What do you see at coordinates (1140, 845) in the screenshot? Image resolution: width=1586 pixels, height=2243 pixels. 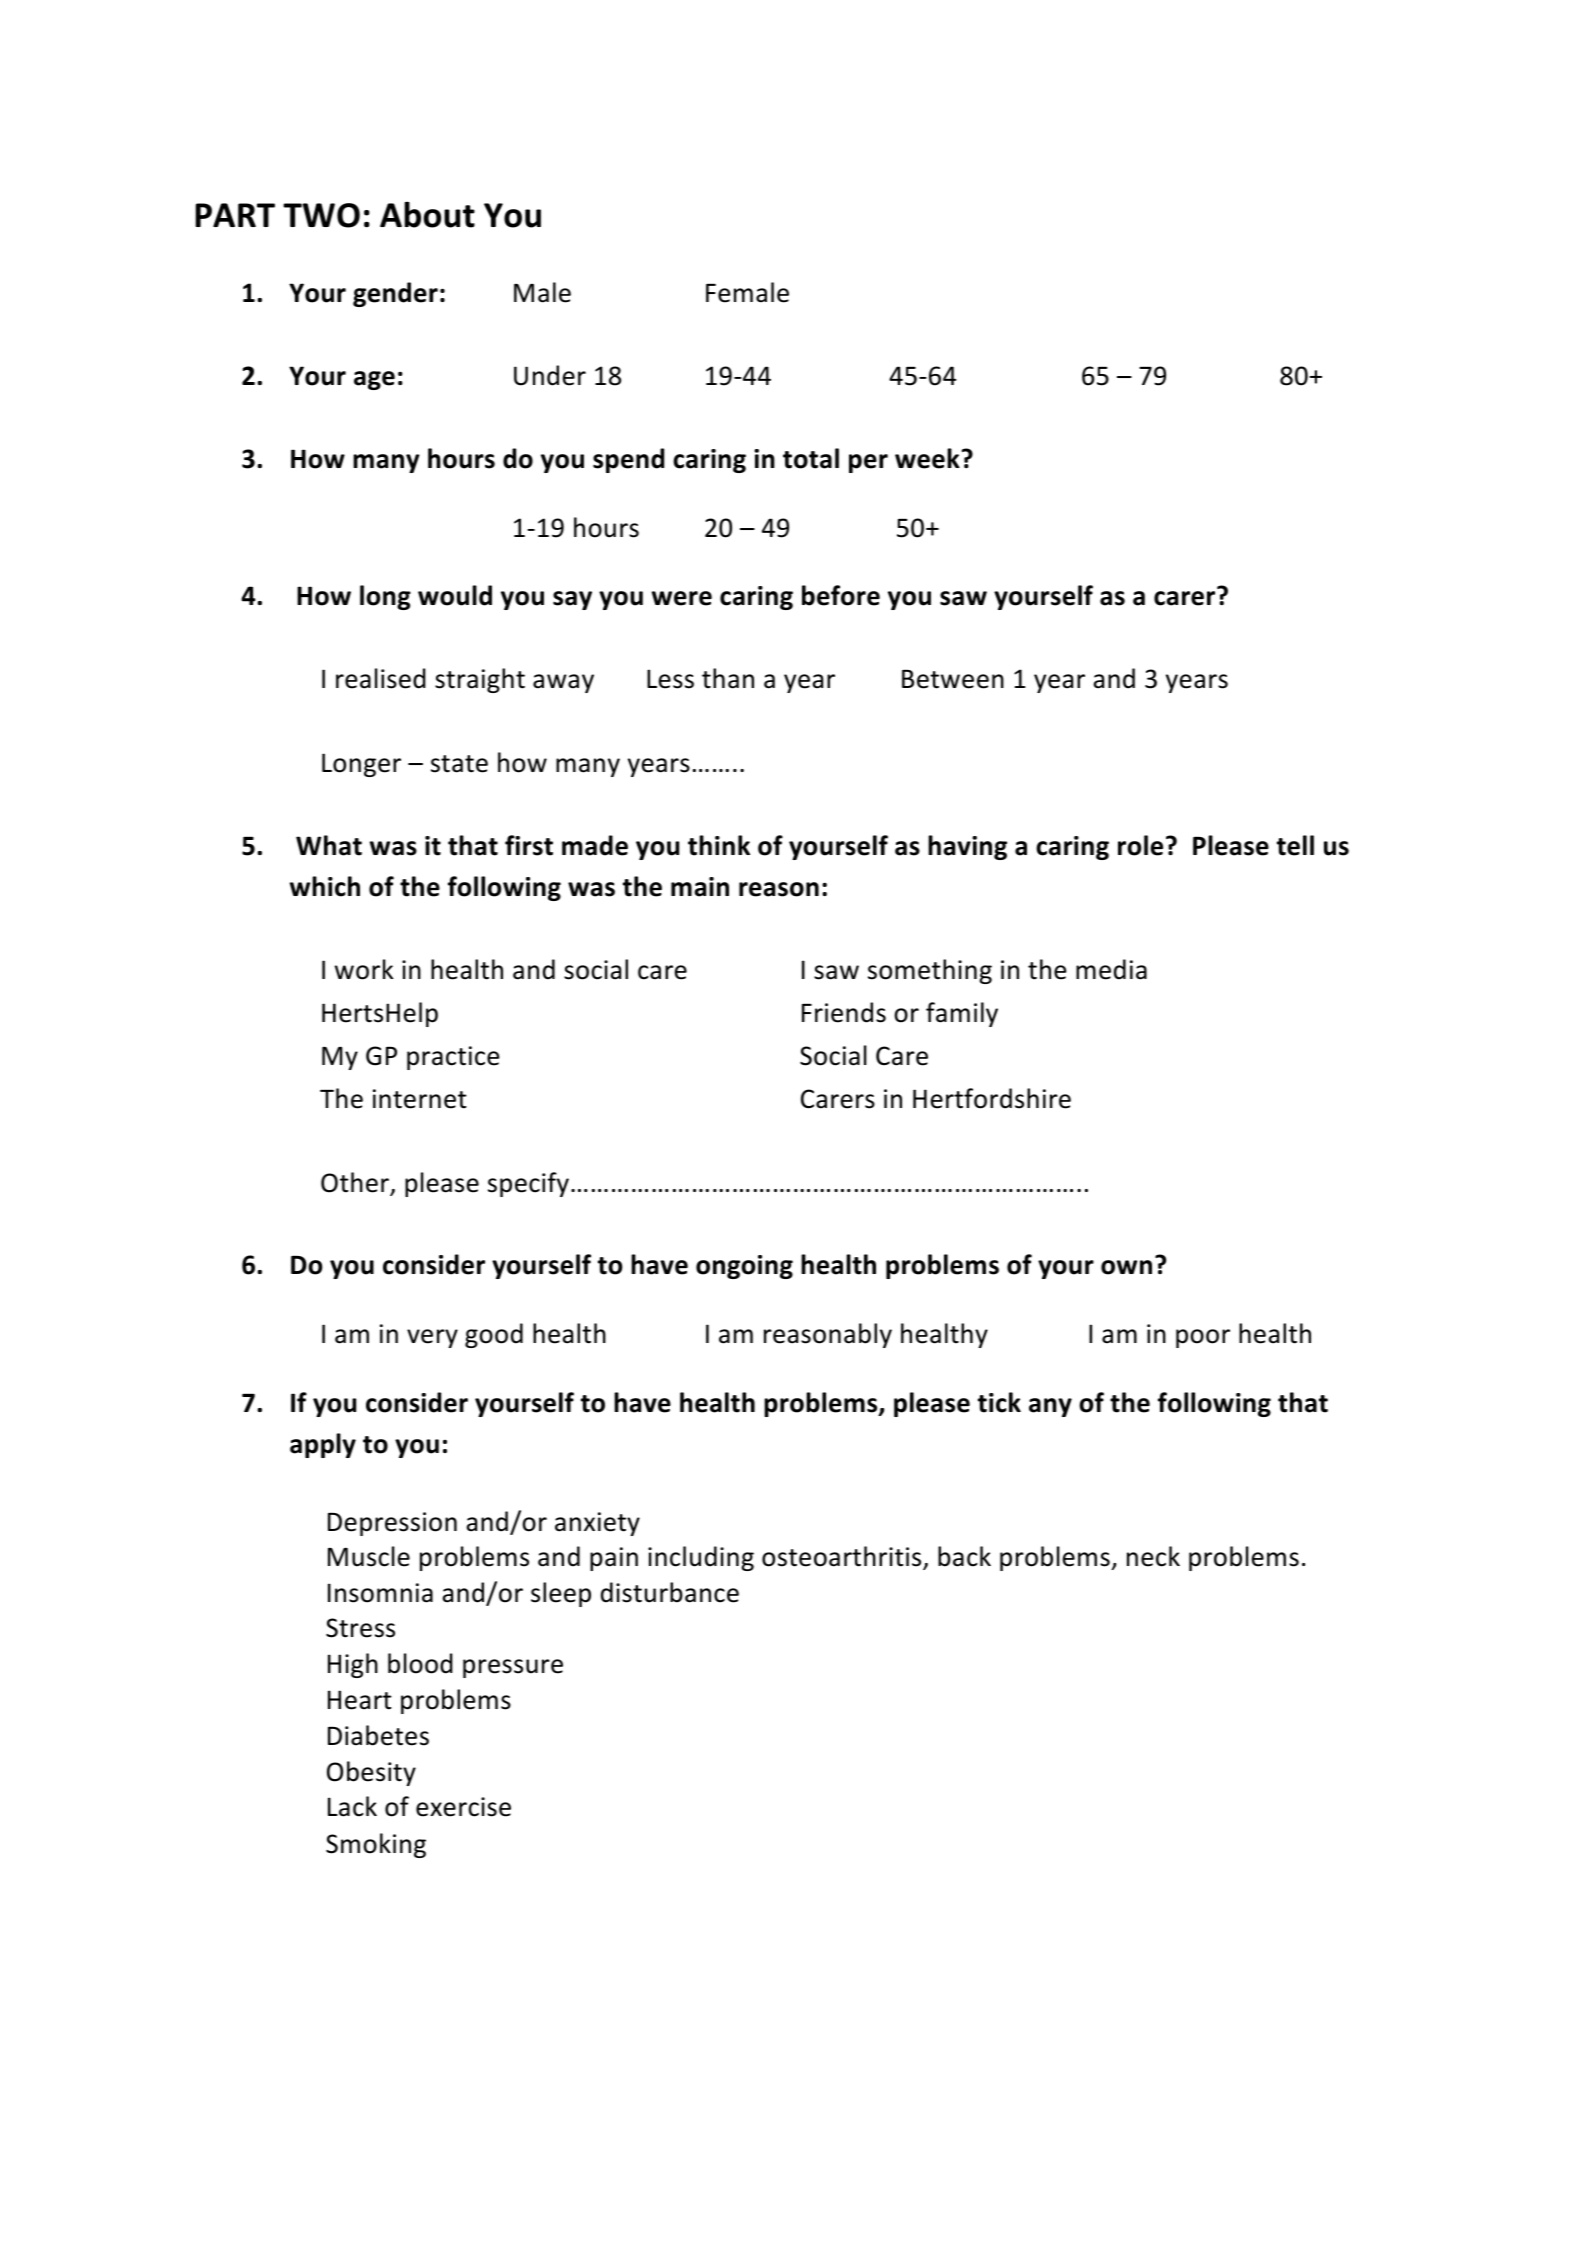 I see `role` at bounding box center [1140, 845].
